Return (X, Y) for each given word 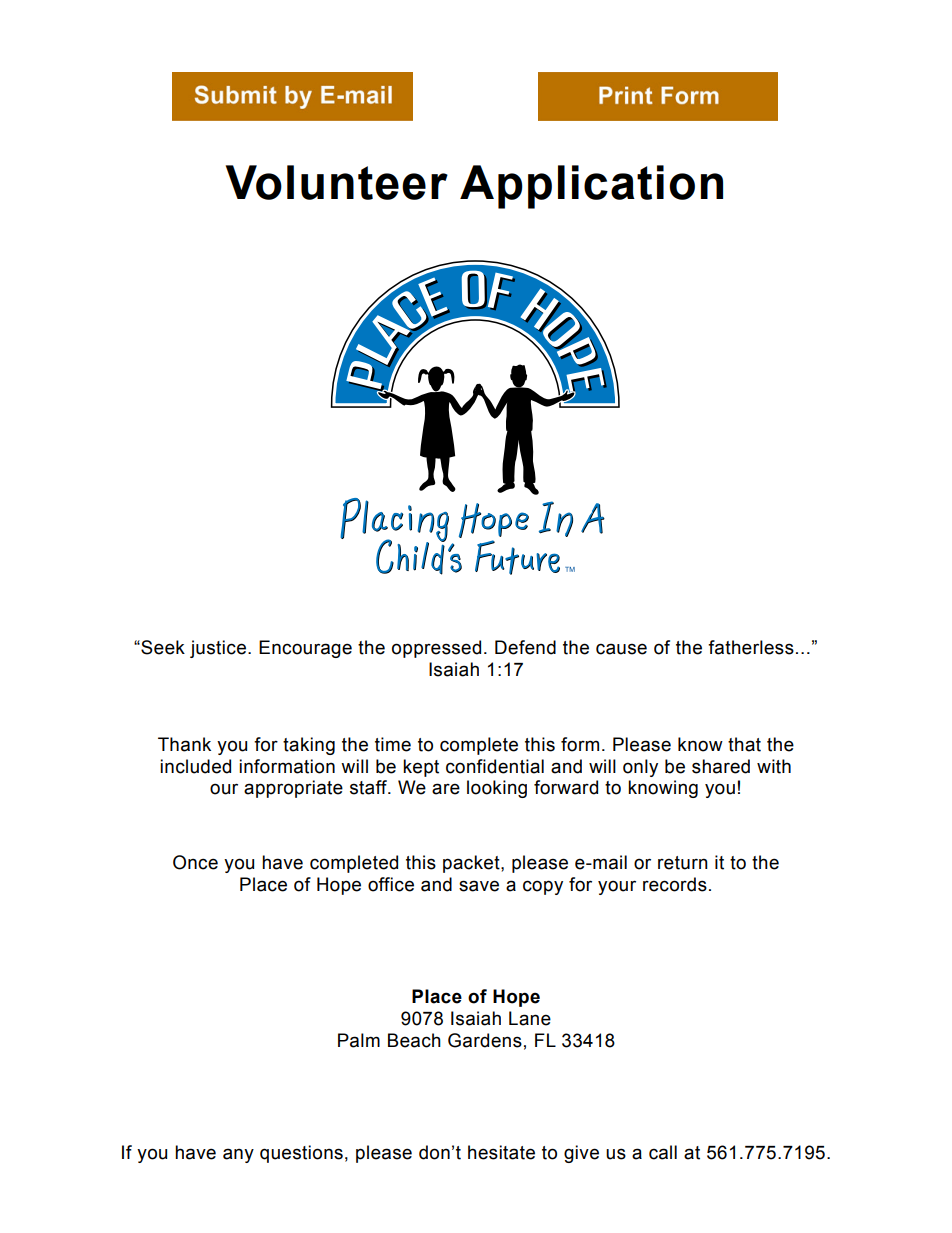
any (238, 1155)
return (683, 863)
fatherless (751, 647)
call (663, 1152)
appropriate (293, 789)
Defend (525, 647)
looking (497, 789)
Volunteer (337, 182)
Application (591, 187)
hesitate (501, 1152)
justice (218, 649)
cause (621, 649)
